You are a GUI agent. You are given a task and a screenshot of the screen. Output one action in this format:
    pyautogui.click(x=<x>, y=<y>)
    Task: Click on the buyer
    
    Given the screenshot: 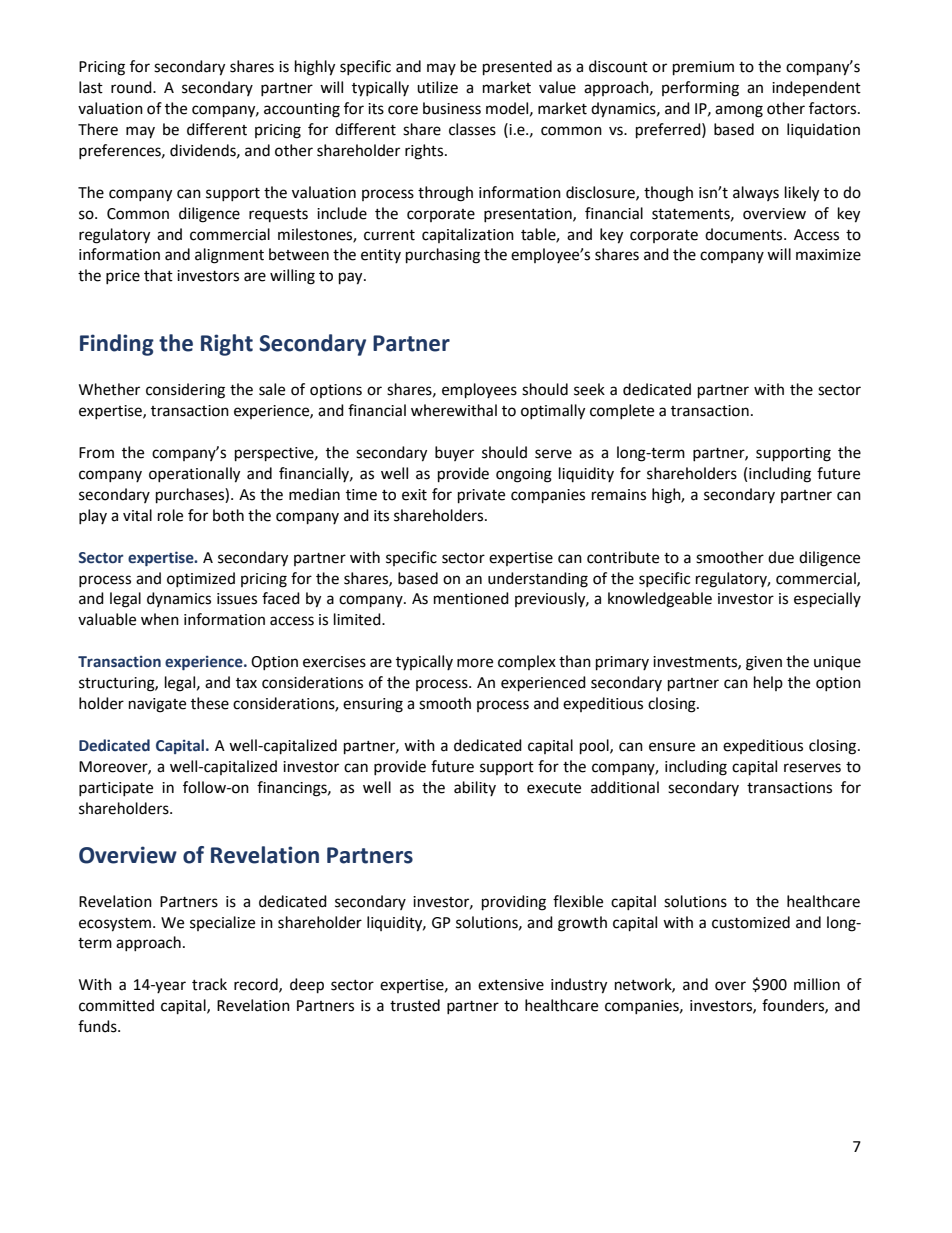 What is the action you would take?
    pyautogui.click(x=454, y=453)
